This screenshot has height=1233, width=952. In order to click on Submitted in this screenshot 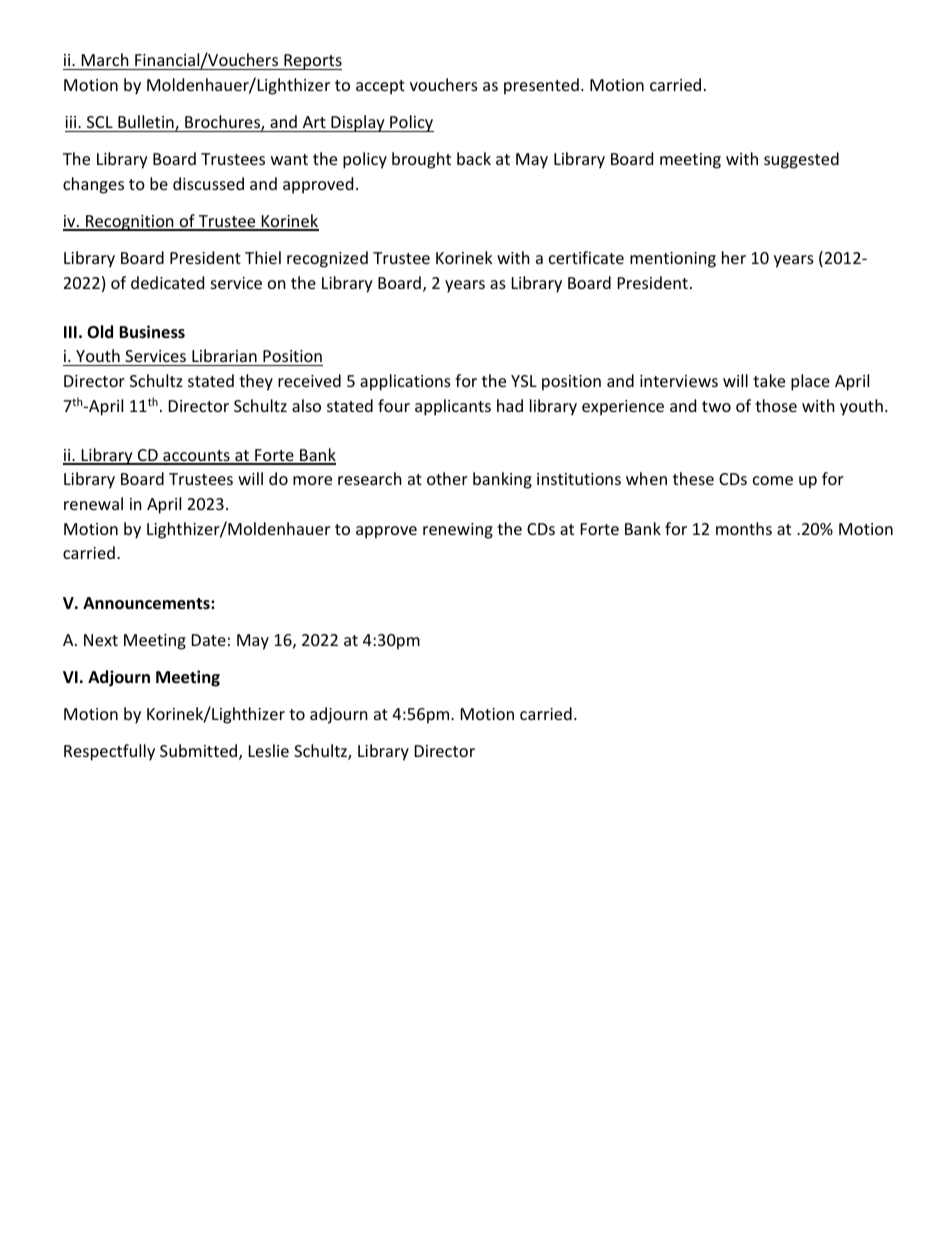, I will do `click(200, 752)`.
